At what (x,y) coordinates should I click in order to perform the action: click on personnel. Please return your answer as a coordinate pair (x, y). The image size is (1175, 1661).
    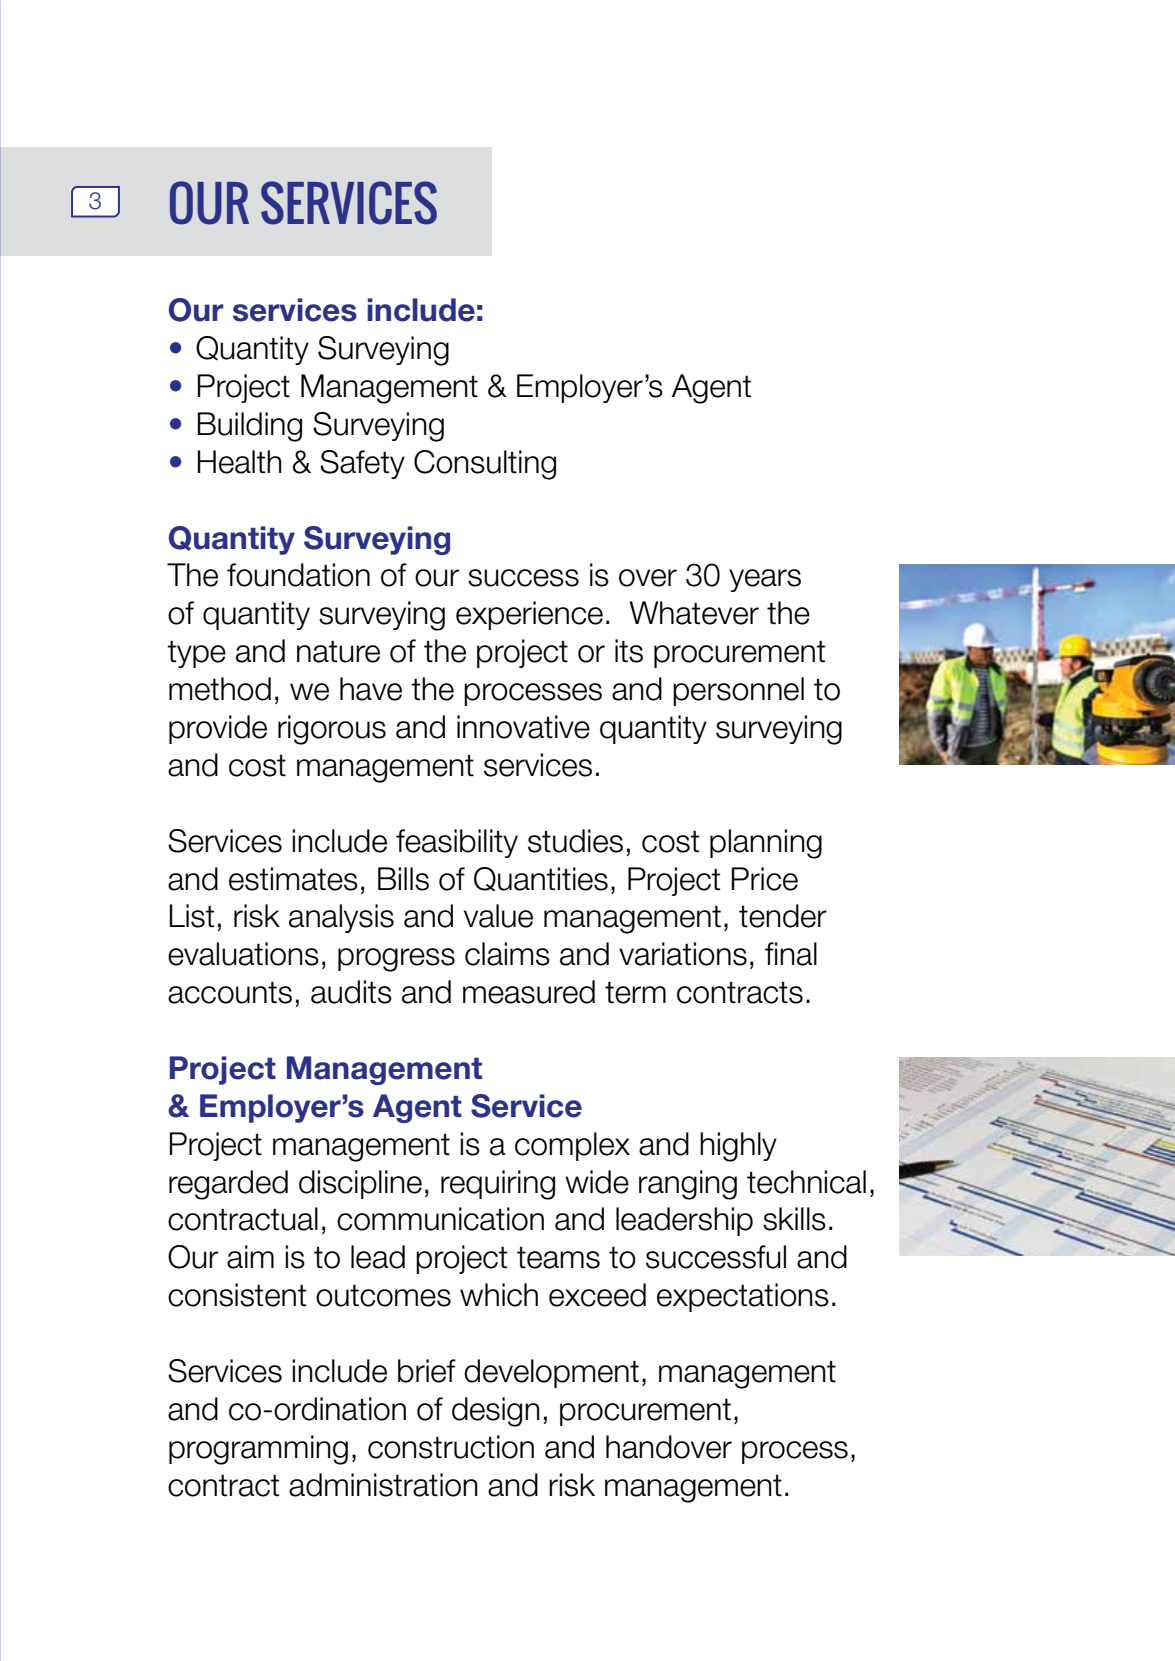
    Looking at the image, I should click on (738, 691).
